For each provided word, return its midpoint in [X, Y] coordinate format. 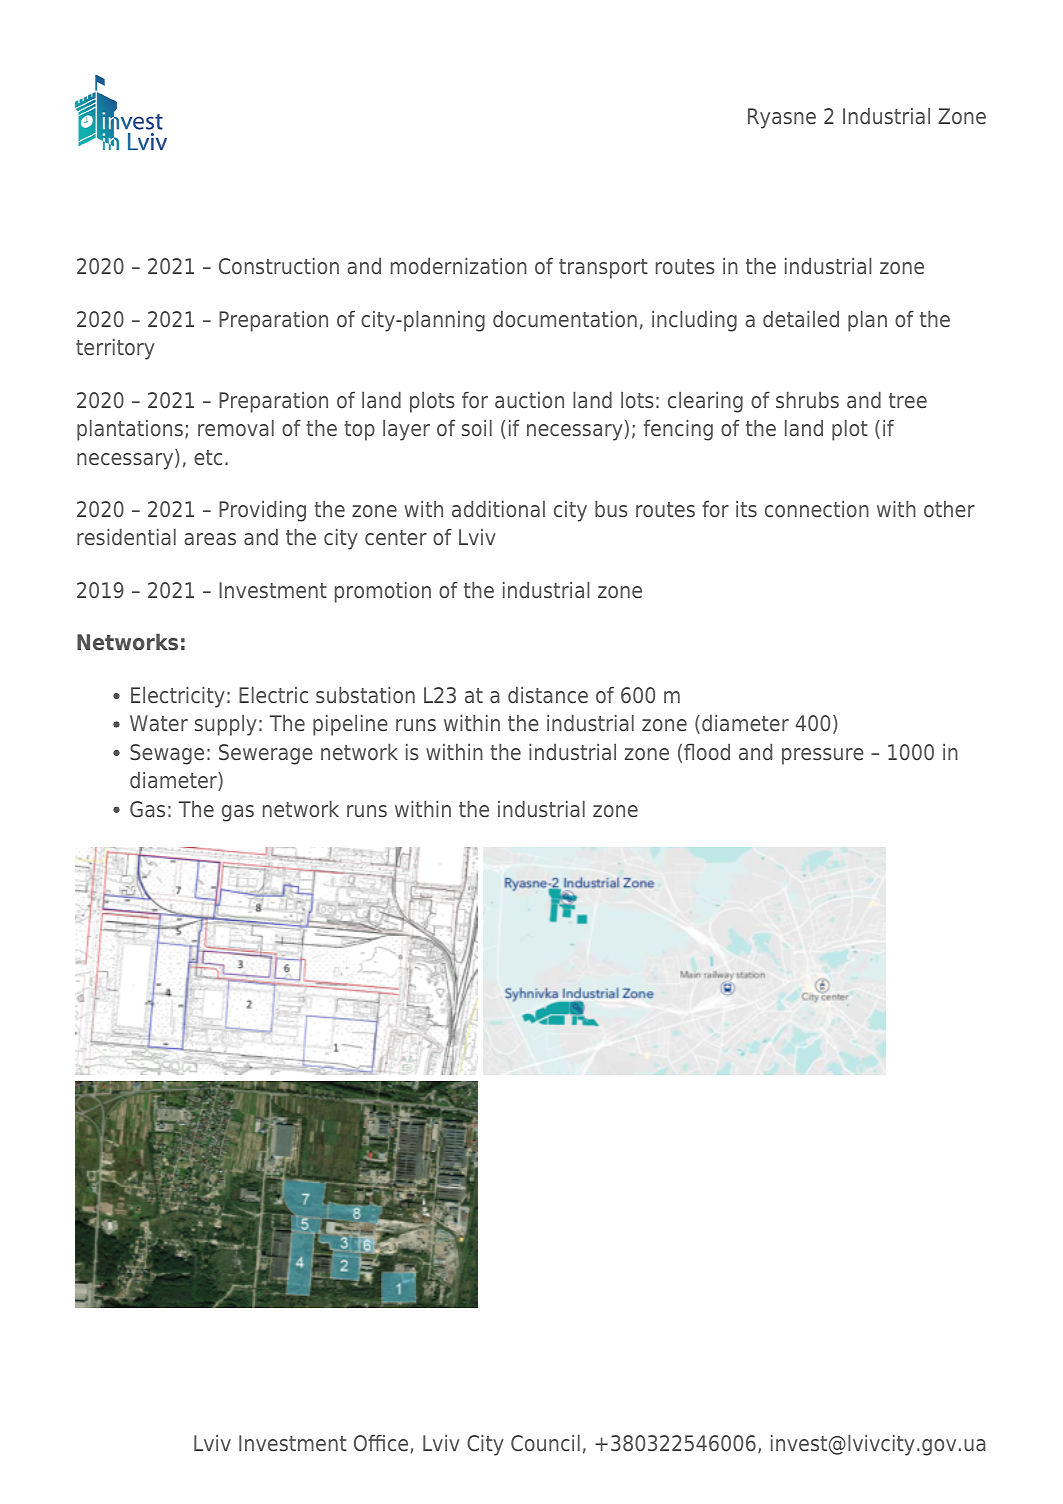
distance [548, 695]
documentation [565, 319]
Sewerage [266, 754]
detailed [801, 319]
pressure [823, 756]
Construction [279, 266]
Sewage [167, 754]
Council [545, 1443]
